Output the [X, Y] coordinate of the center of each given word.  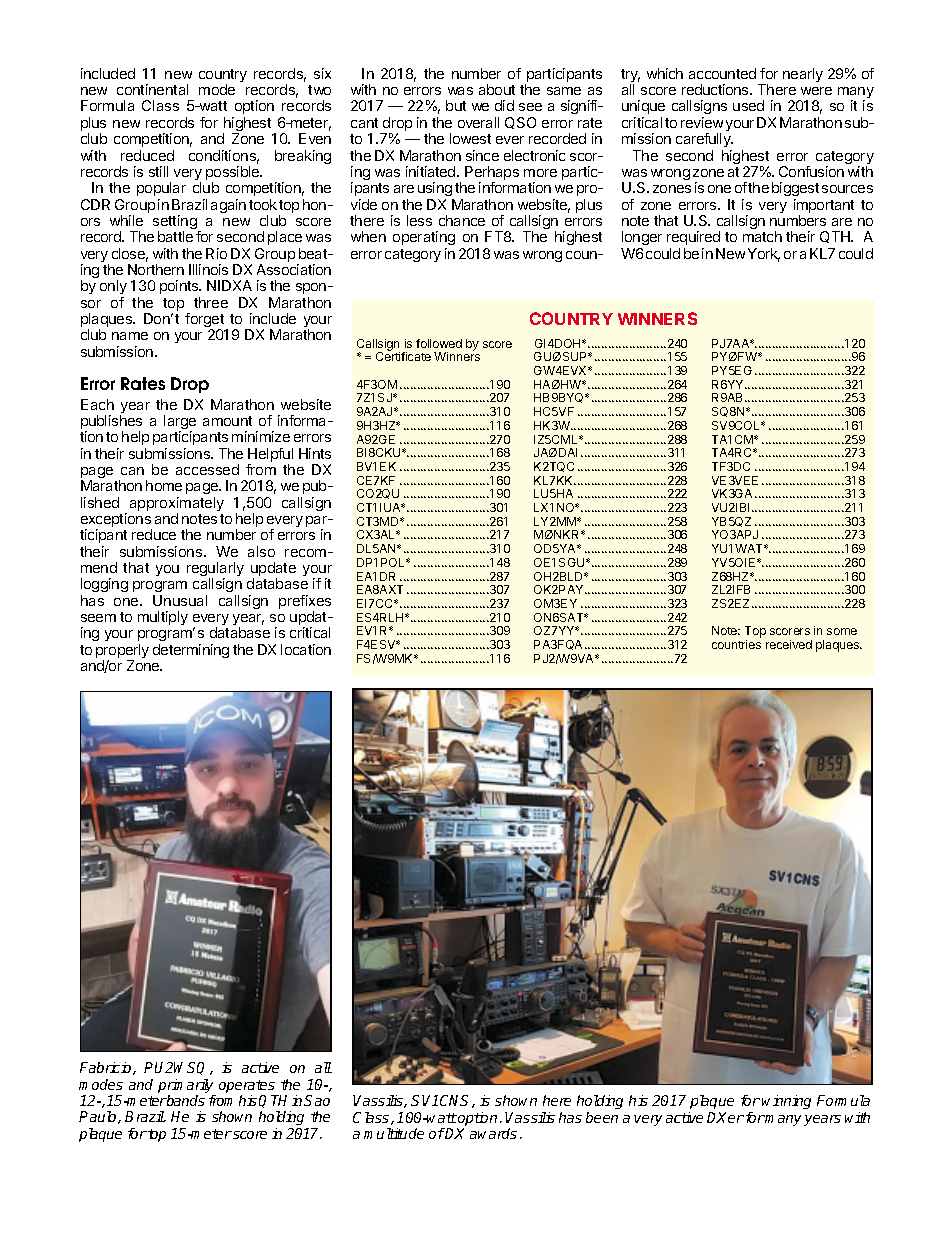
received [789, 644]
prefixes [305, 603]
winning [786, 1102]
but [456, 105]
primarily [187, 1087]
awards [493, 1133]
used [748, 105]
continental [152, 89]
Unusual [180, 600]
